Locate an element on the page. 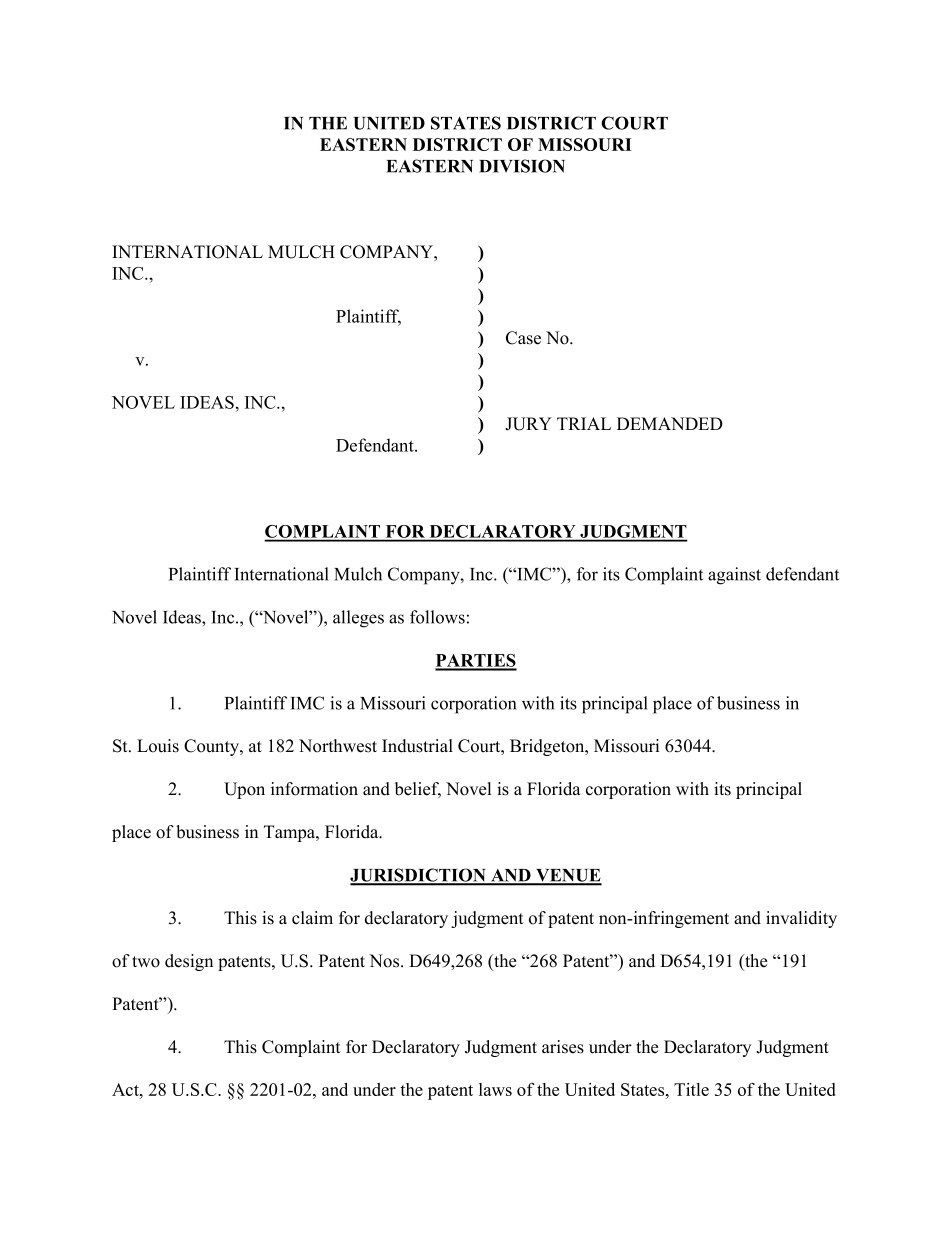 This page has width=952, height=1233. against is located at coordinates (734, 576).
